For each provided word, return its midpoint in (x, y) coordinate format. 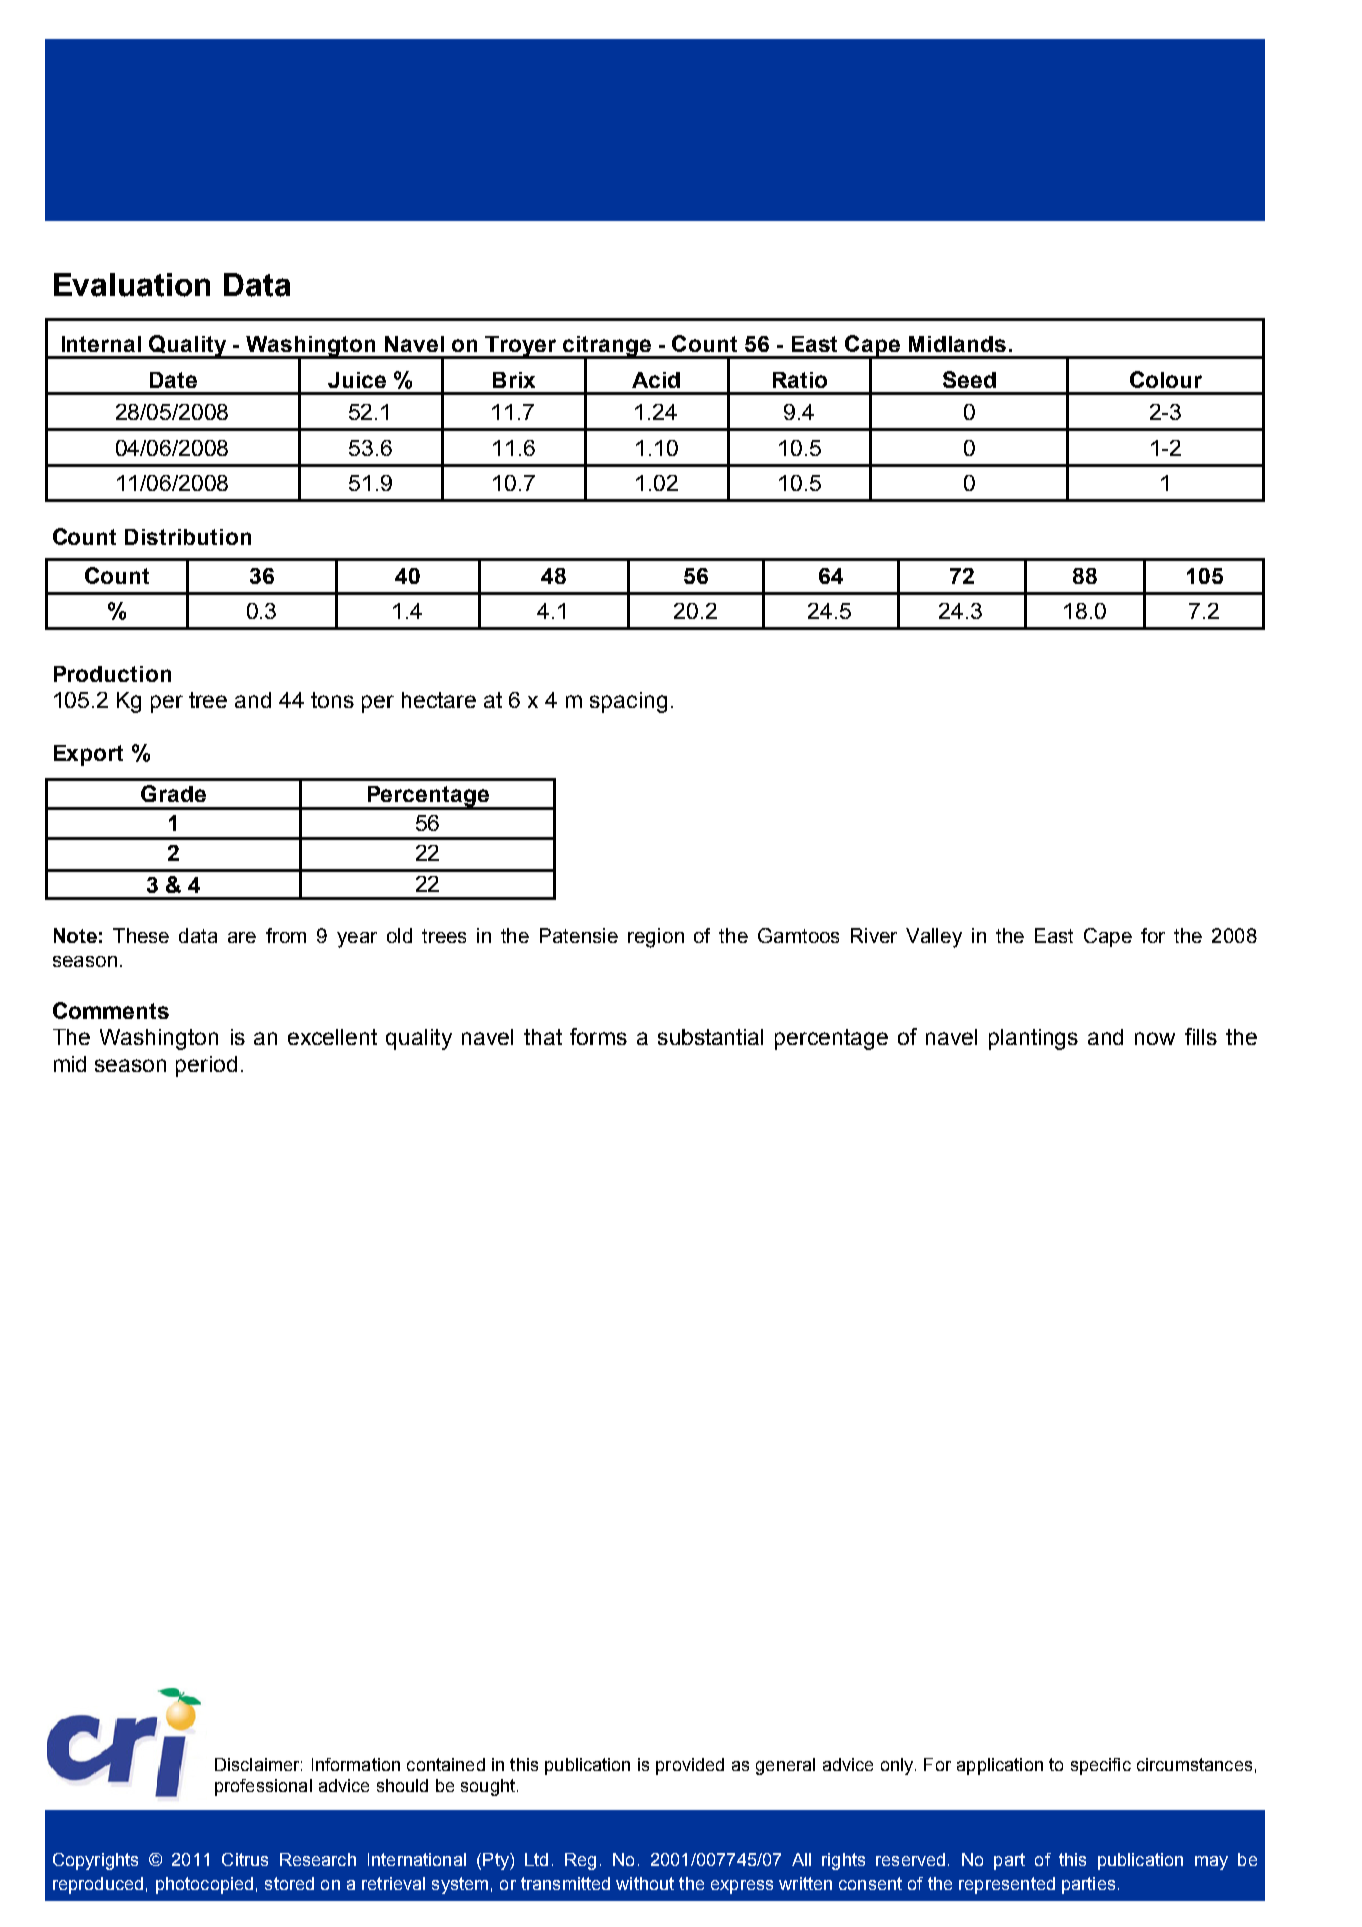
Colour (1166, 379)
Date (173, 380)
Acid (656, 380)
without (645, 1883)
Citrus (245, 1859)
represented (1007, 1885)
